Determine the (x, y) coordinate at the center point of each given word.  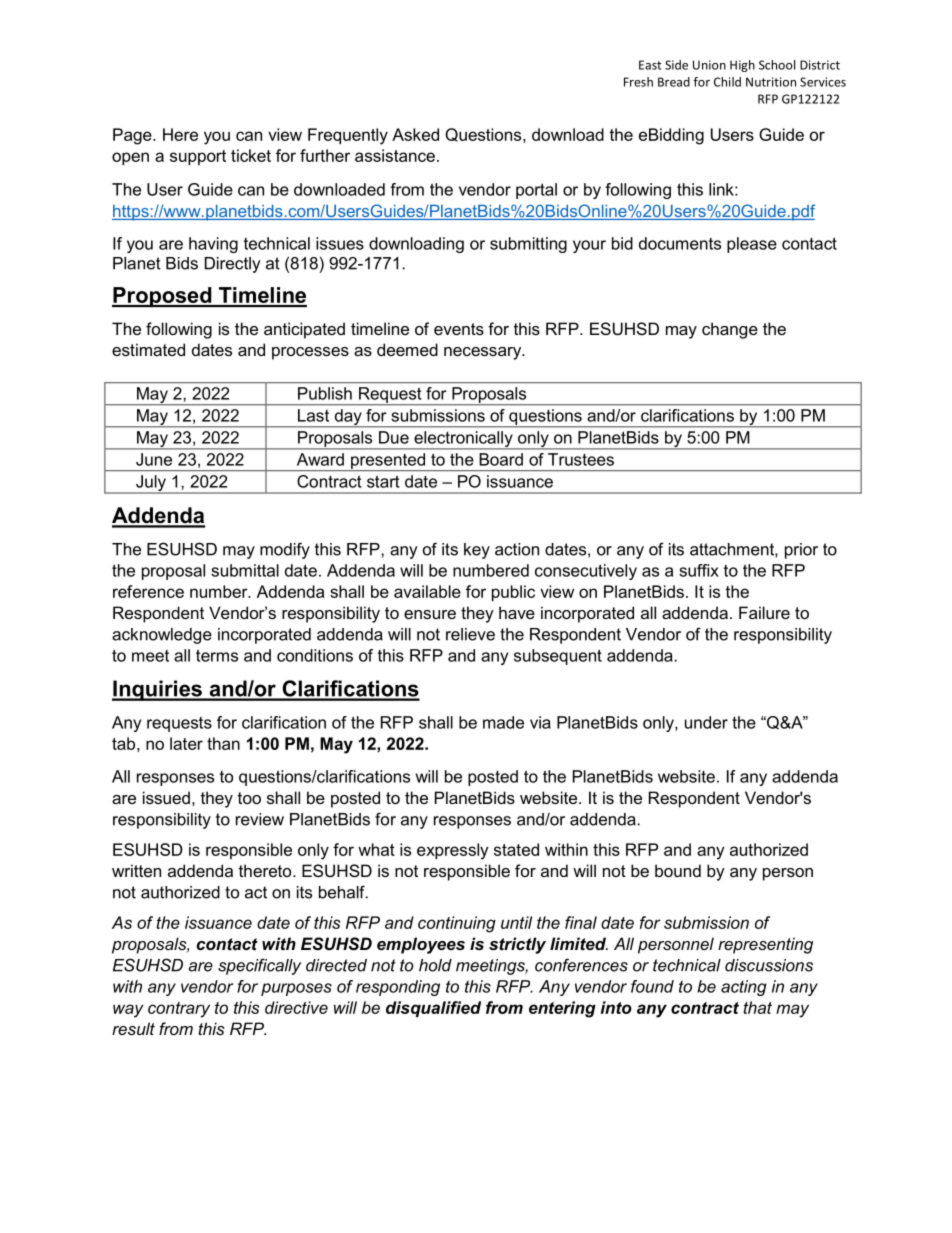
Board (501, 459)
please (752, 245)
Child (727, 82)
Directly (233, 265)
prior (801, 551)
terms (217, 655)
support (198, 157)
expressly (453, 851)
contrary (179, 1010)
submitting (528, 245)
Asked (415, 134)
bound (678, 870)
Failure (764, 612)
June (154, 459)
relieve (470, 634)
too (249, 798)
